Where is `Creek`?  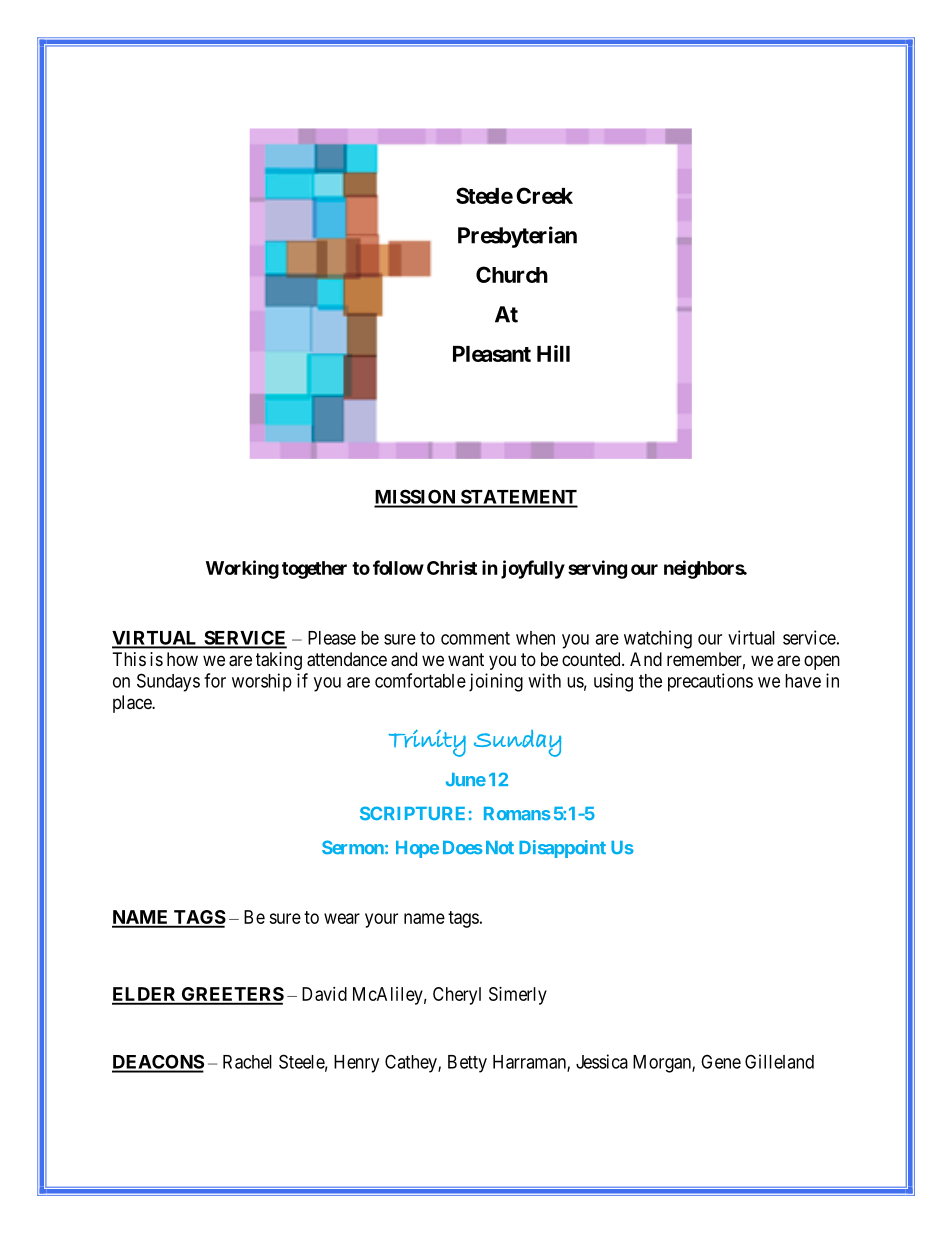 Creek is located at coordinates (544, 195).
